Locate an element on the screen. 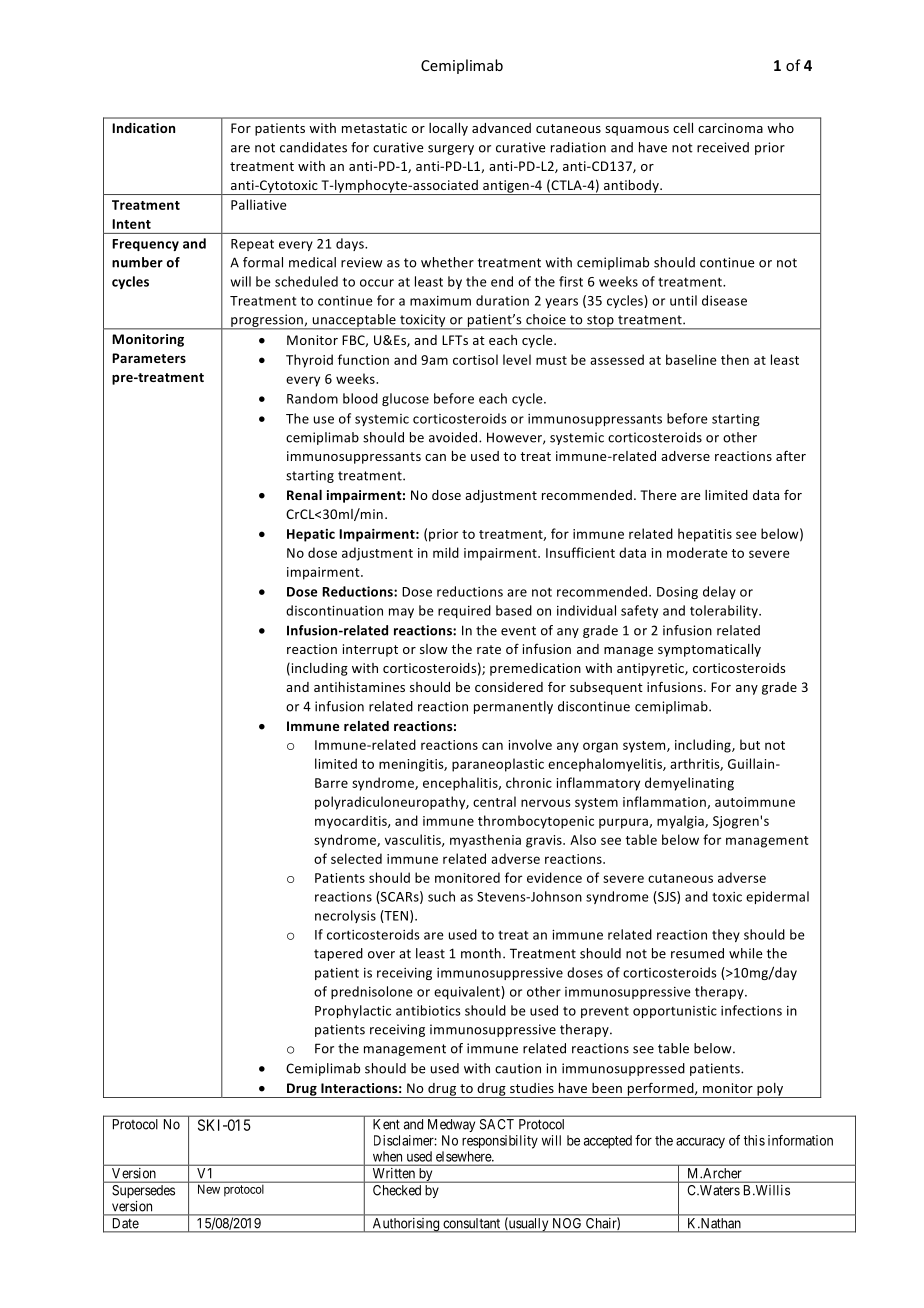 This screenshot has height=1308, width=924. Palliative is located at coordinates (259, 204).
